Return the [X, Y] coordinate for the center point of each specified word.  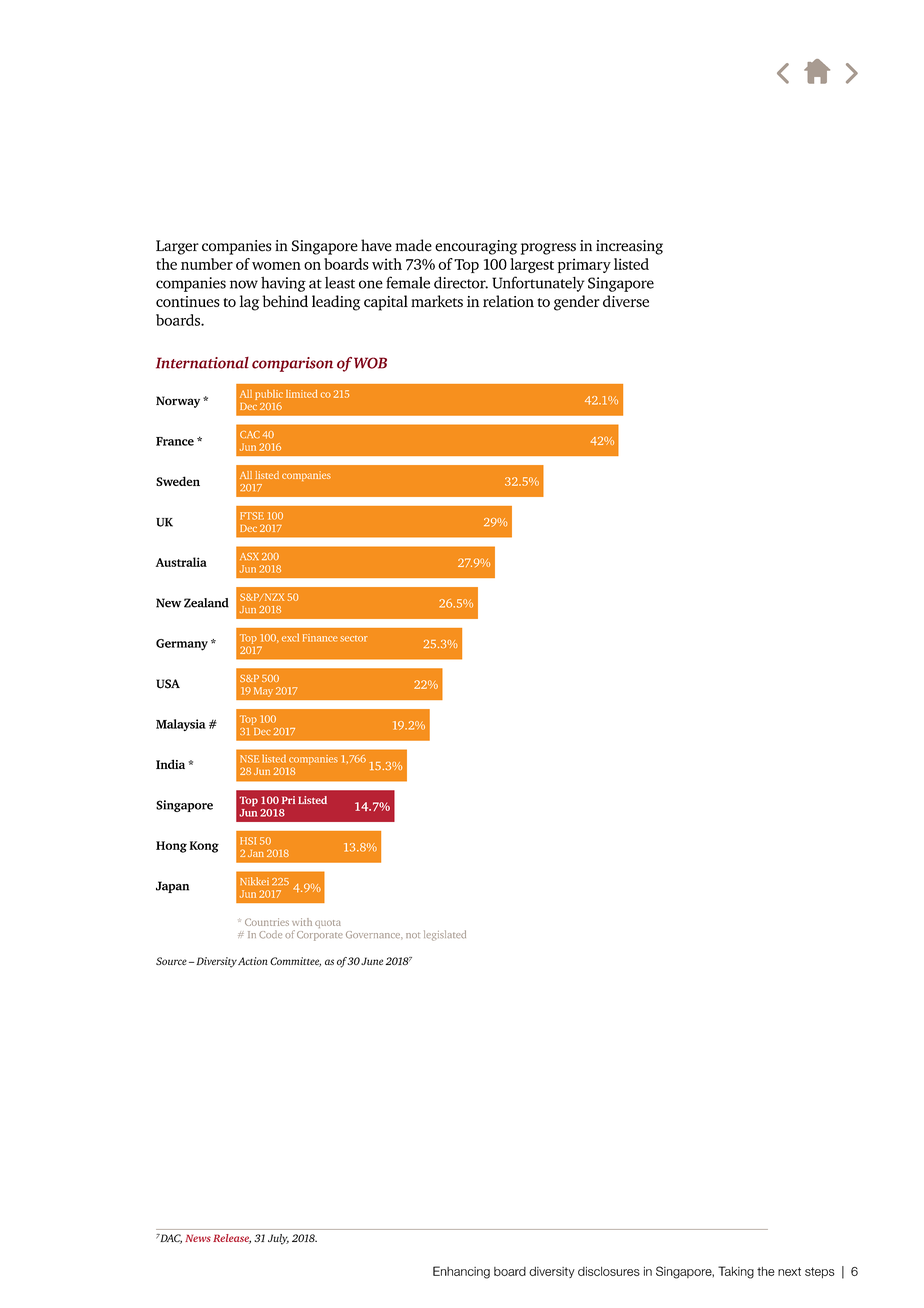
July [278, 1239]
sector [354, 639]
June [372, 961]
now [244, 284]
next [789, 1271]
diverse [626, 301]
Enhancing [461, 1272]
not [413, 935]
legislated [445, 935]
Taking [736, 1272]
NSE [249, 759]
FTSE [252, 516]
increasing [629, 247]
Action [253, 961]
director [461, 282]
